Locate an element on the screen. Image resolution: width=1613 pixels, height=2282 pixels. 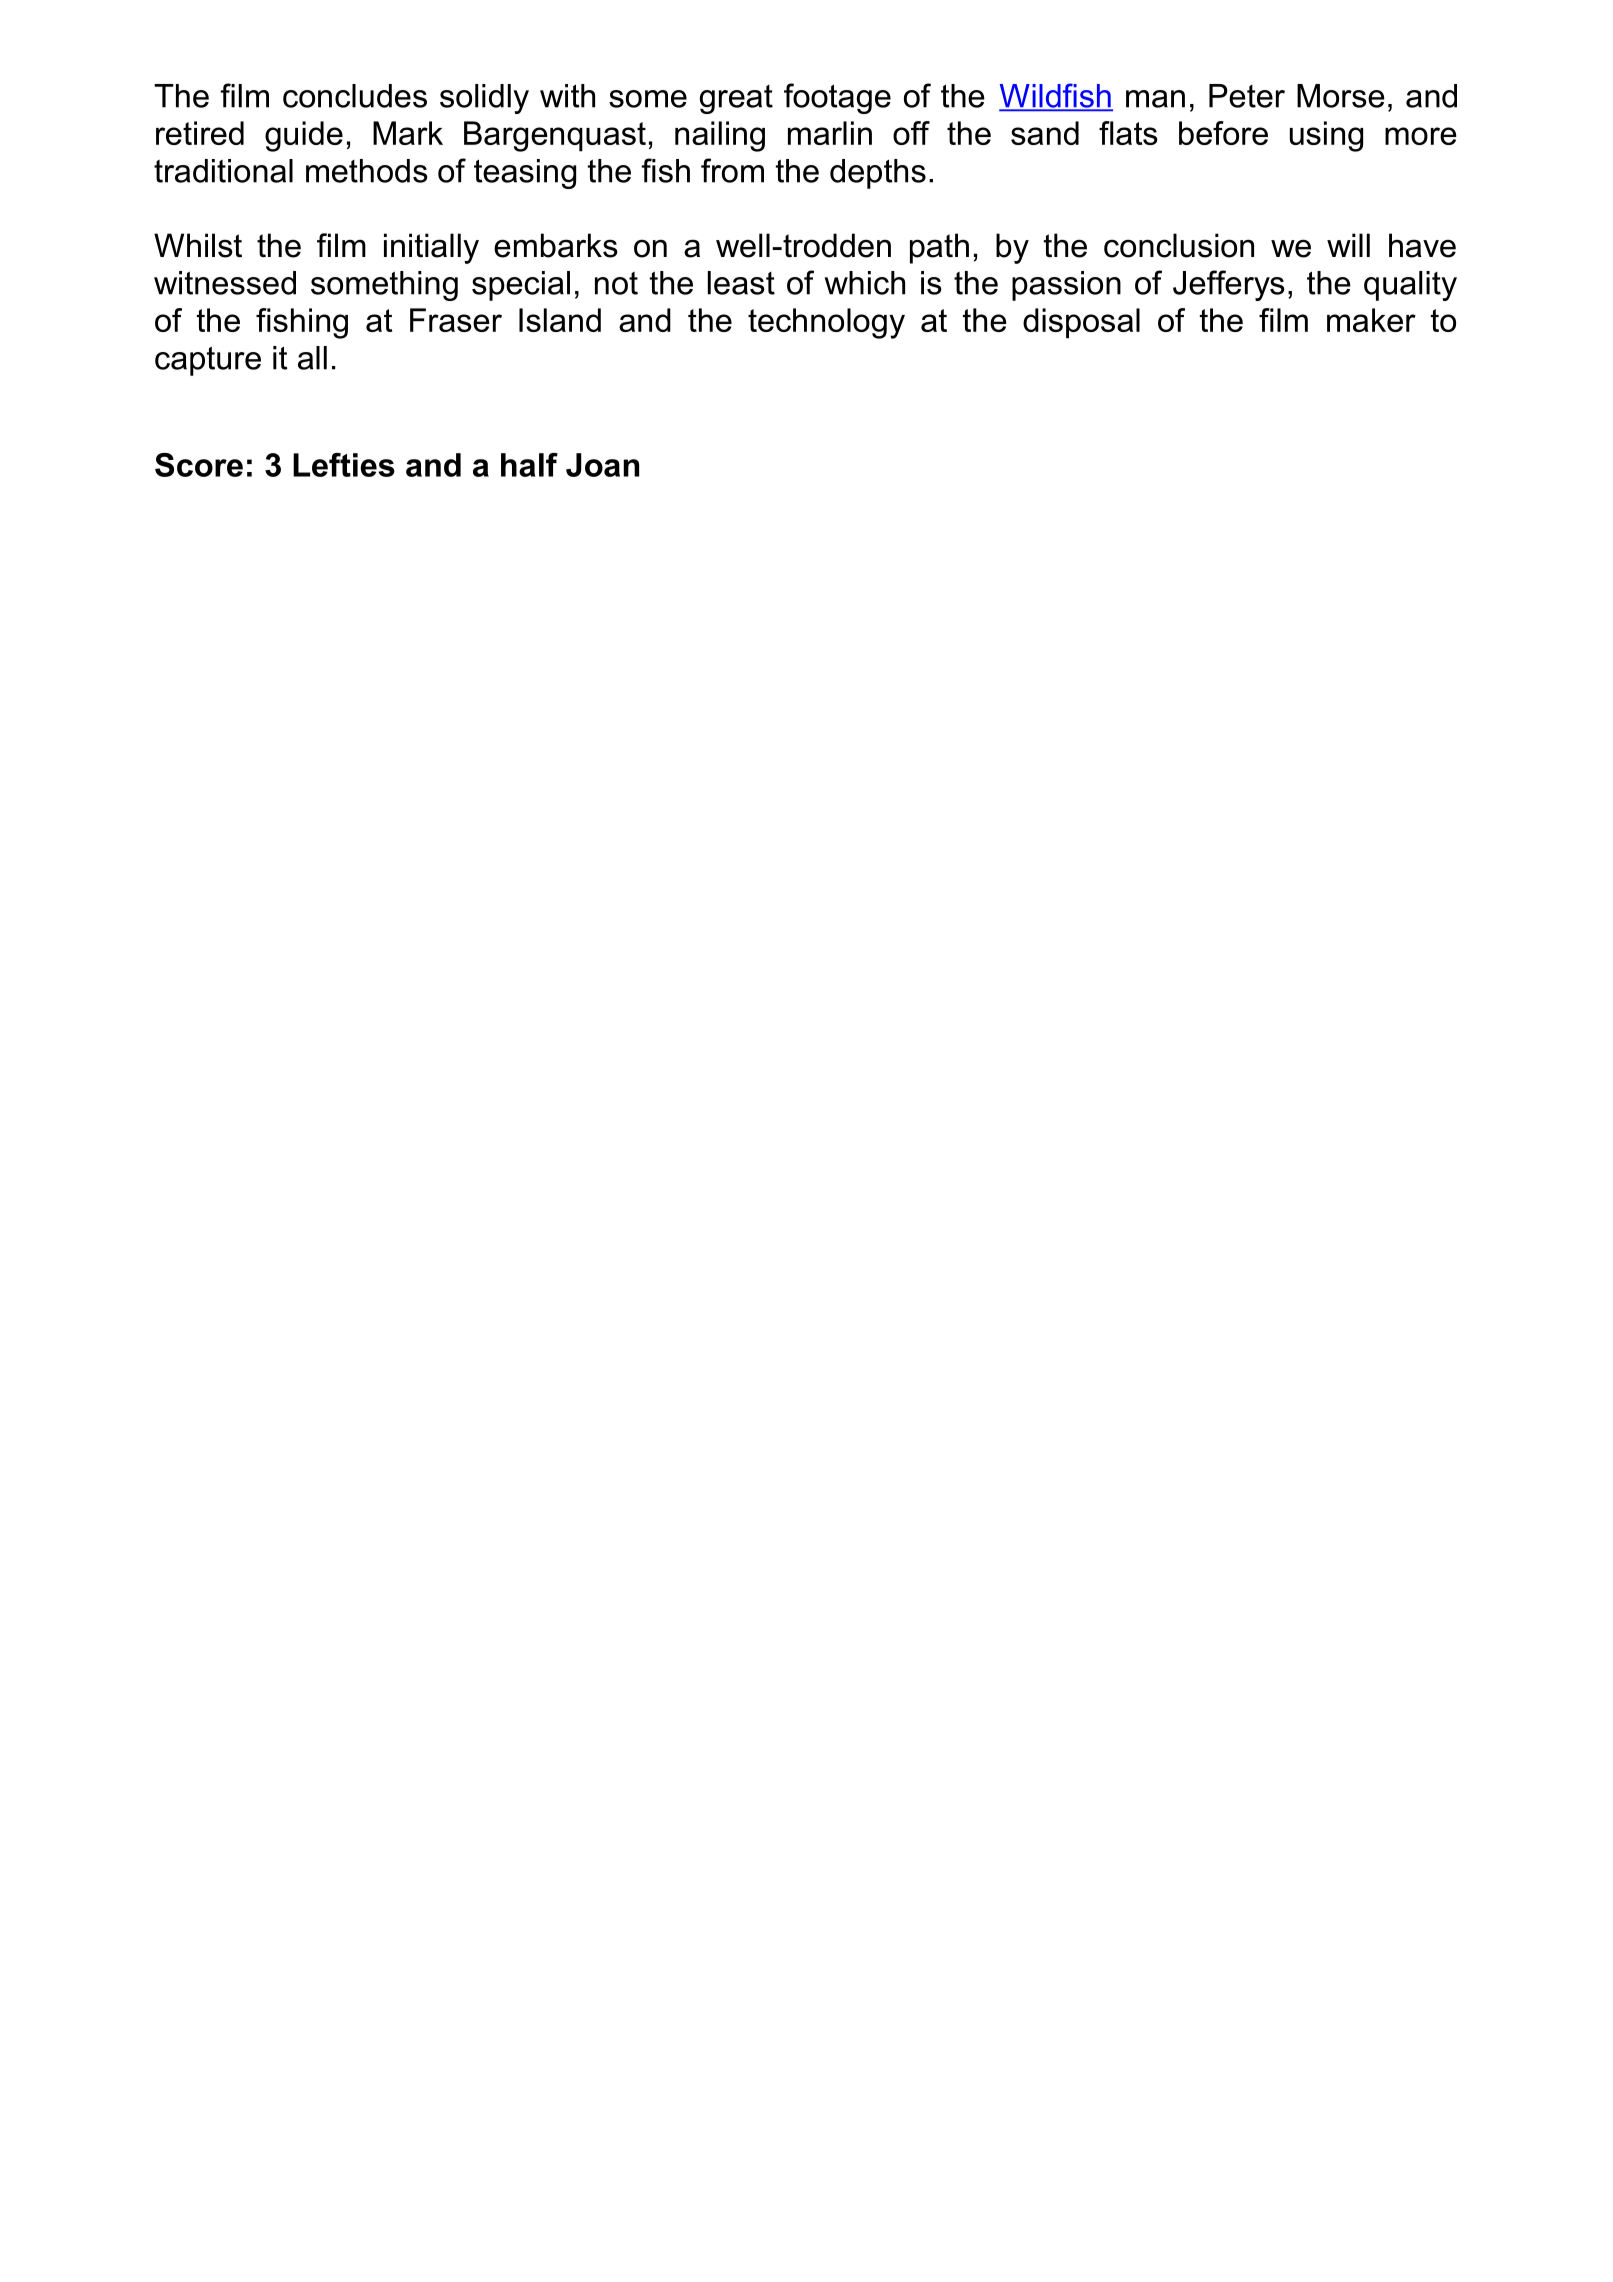
which is located at coordinates (864, 283).
